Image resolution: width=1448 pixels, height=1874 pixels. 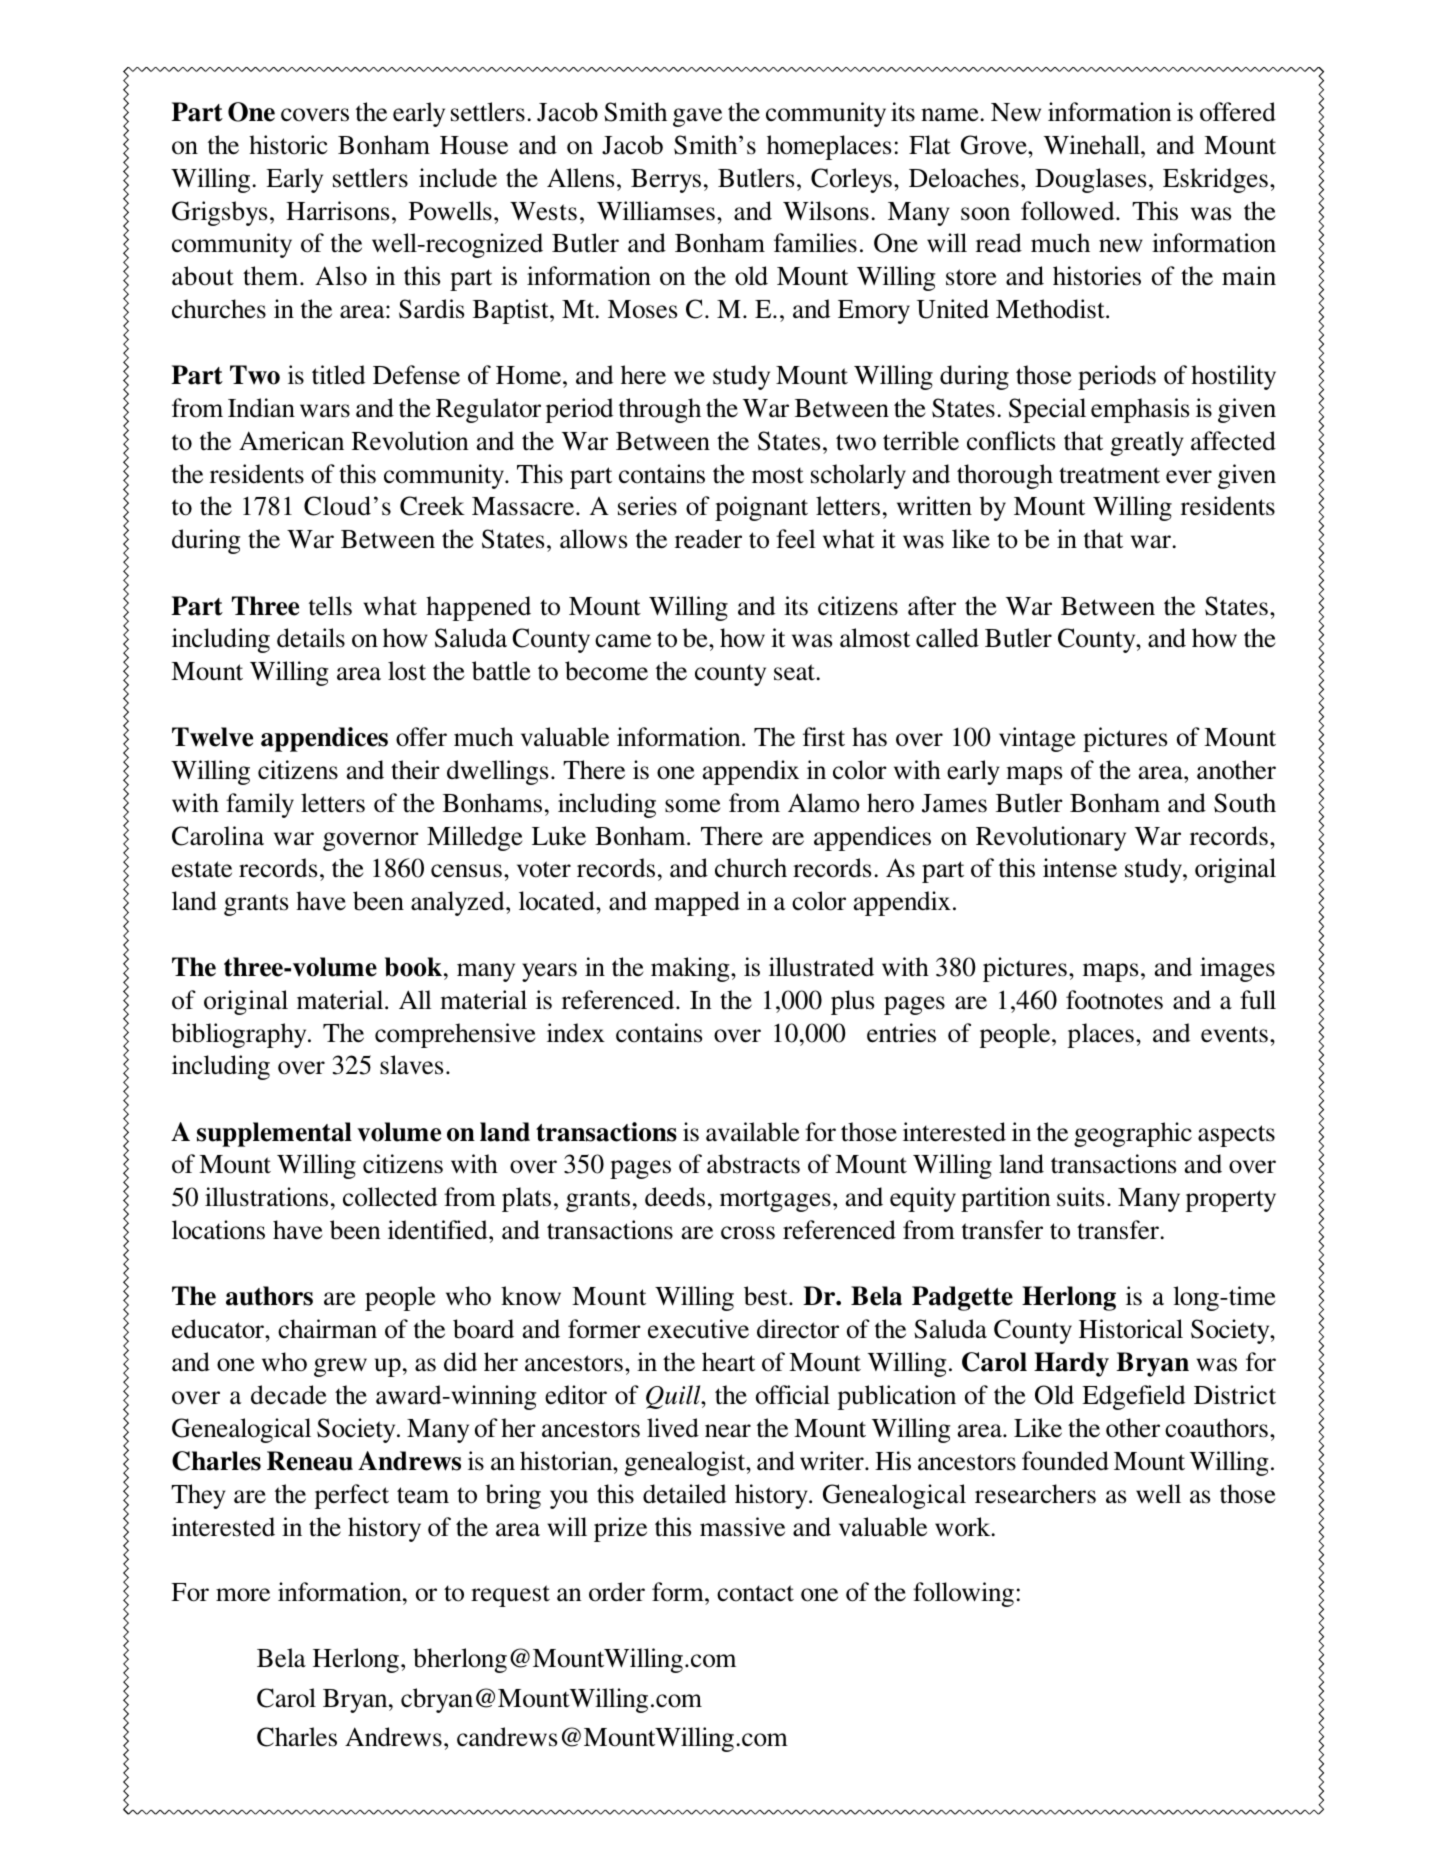 I want to click on book, so click(x=413, y=967).
